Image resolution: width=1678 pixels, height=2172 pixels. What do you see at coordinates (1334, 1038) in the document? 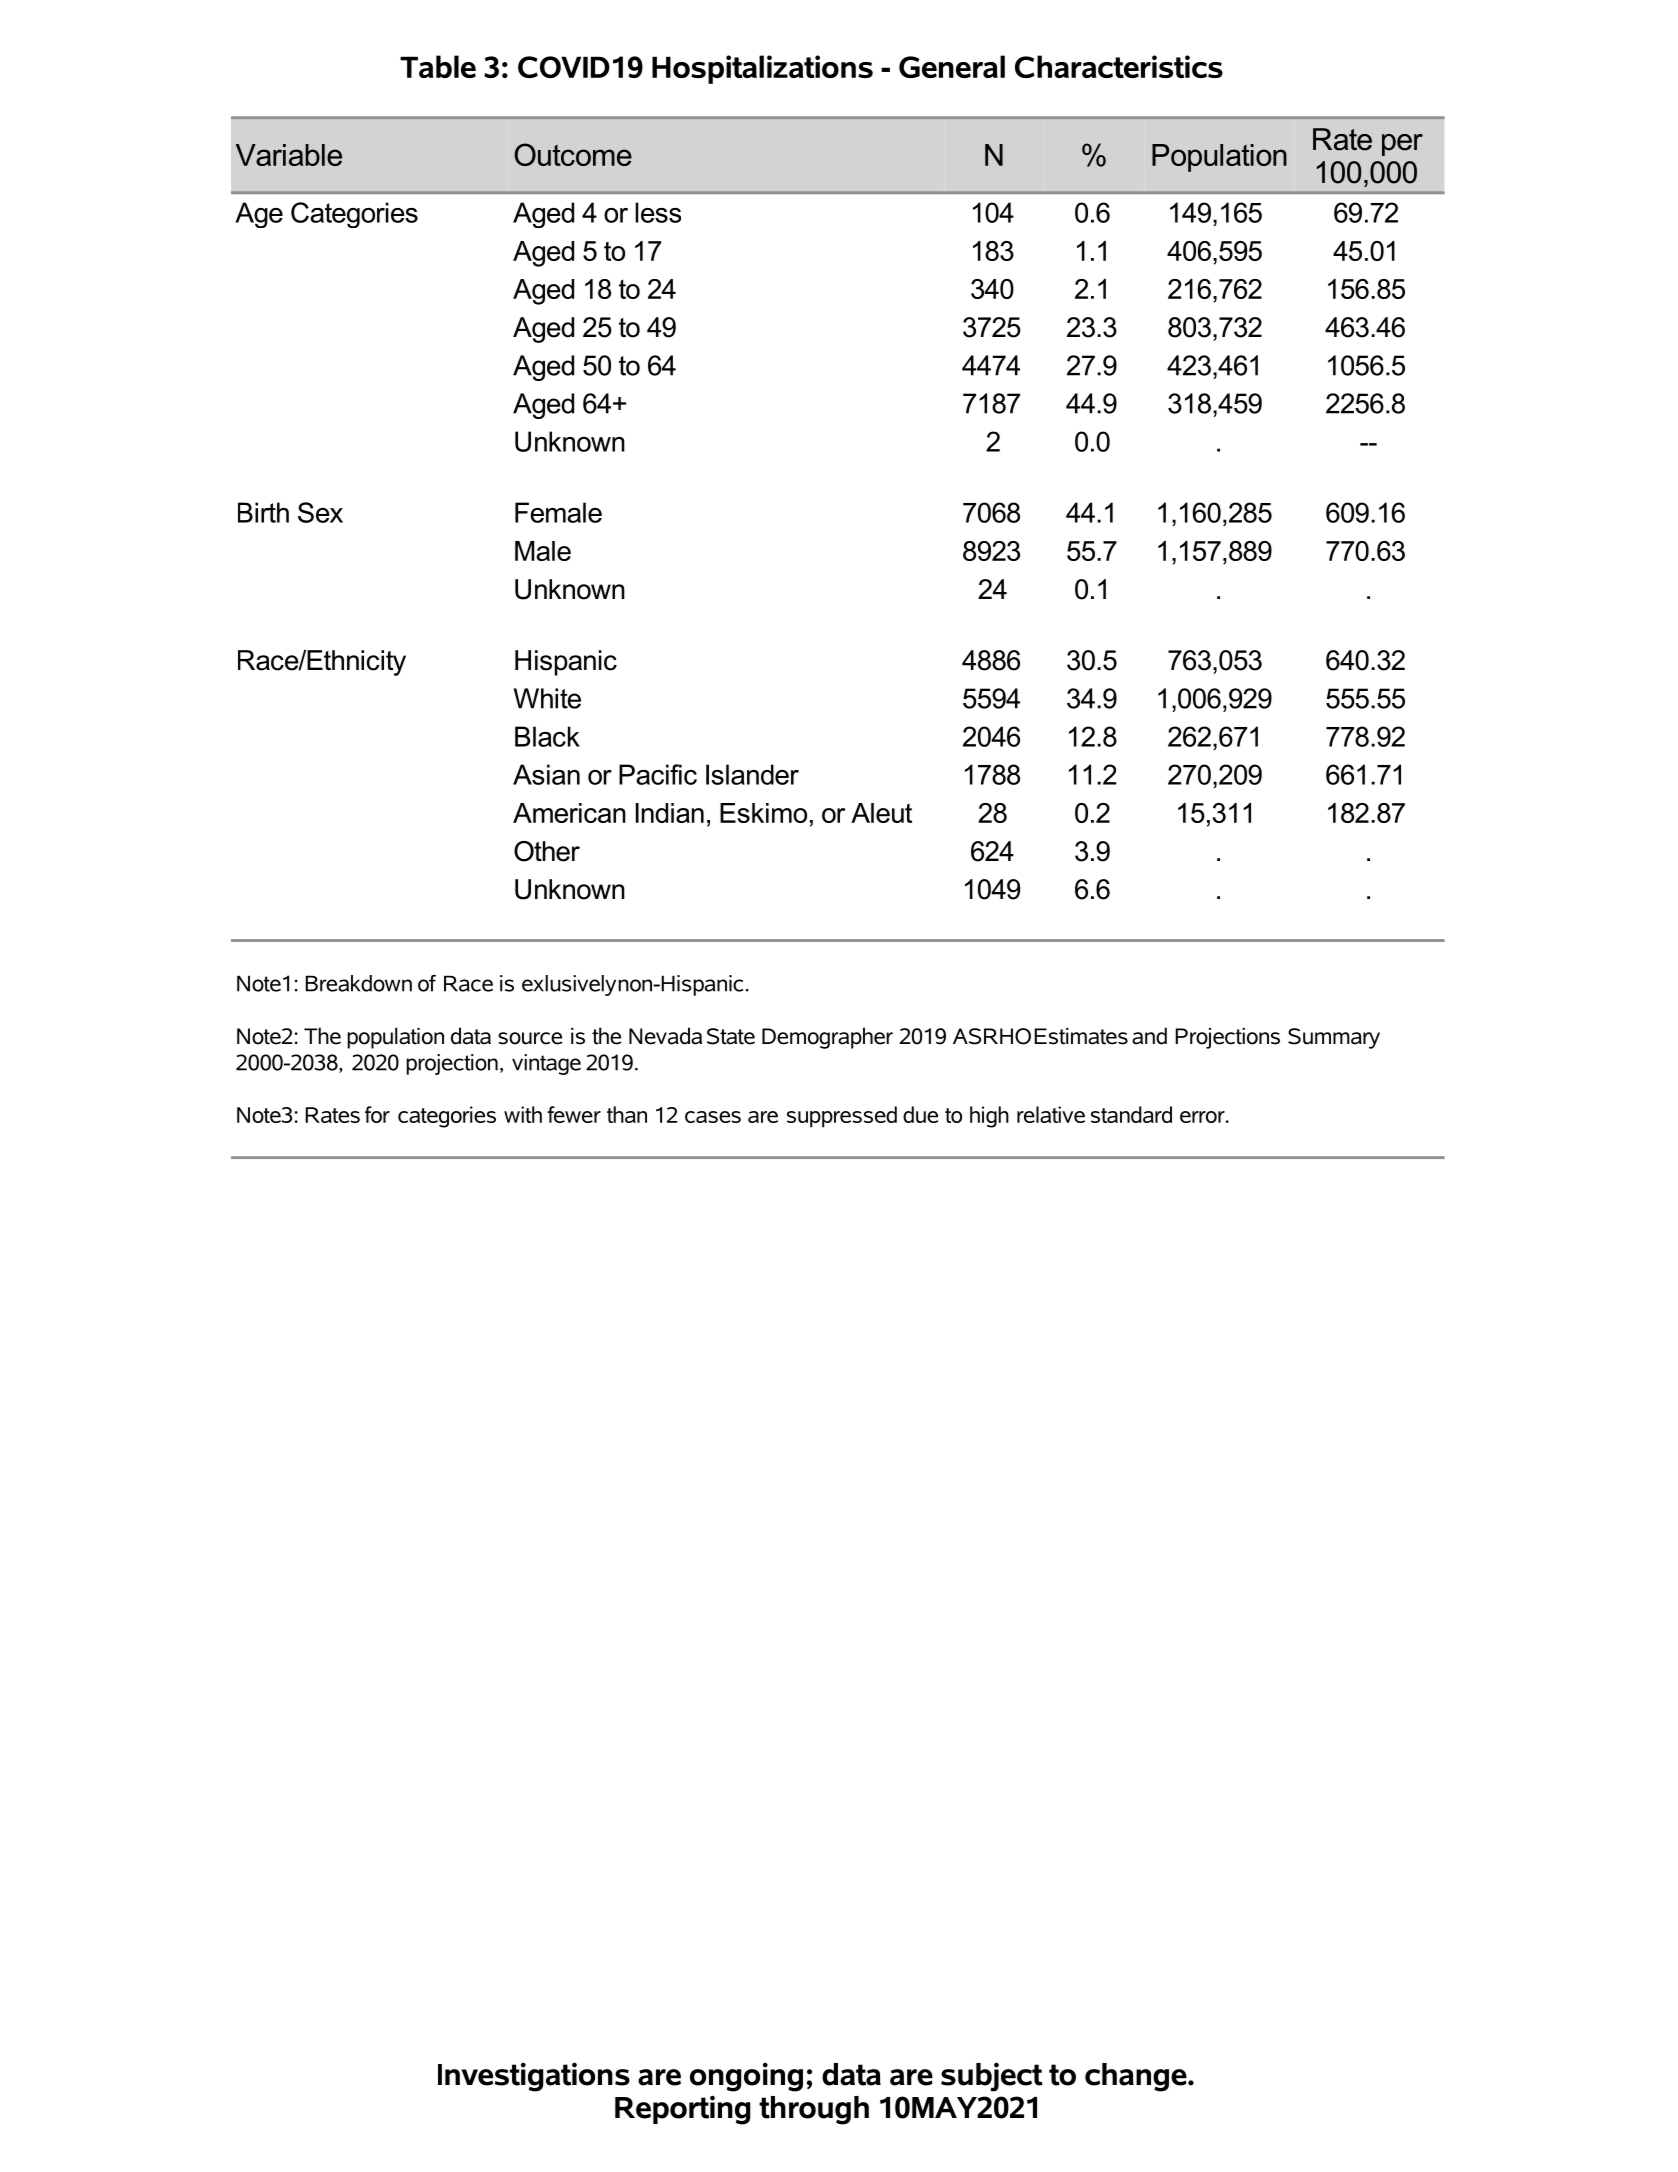
I see `Summary` at bounding box center [1334, 1038].
